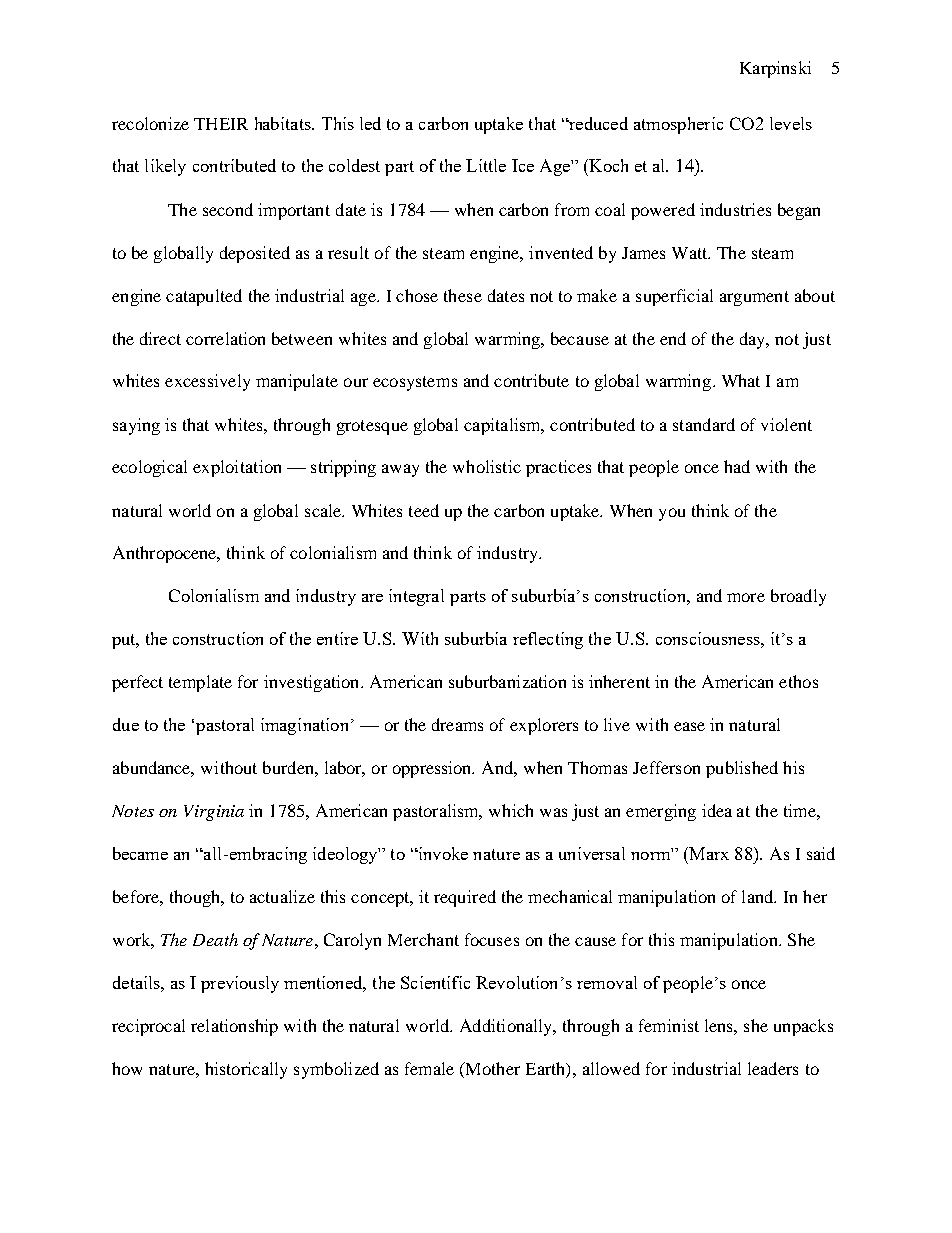  I want to click on What, so click(741, 380).
